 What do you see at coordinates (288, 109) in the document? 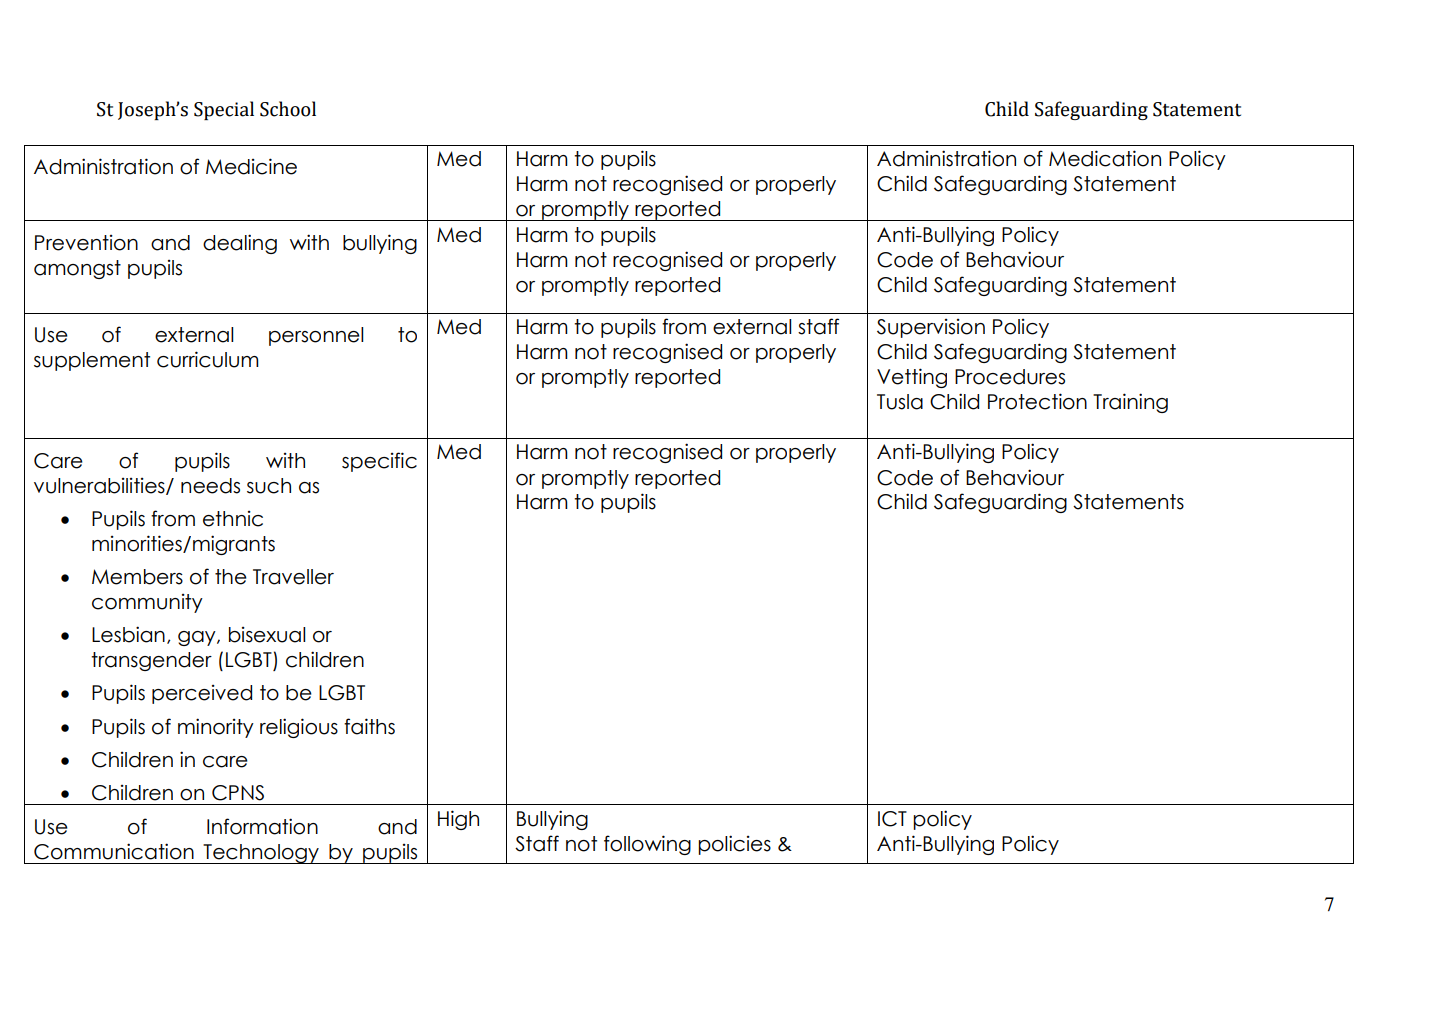
I see `School` at bounding box center [288, 109].
